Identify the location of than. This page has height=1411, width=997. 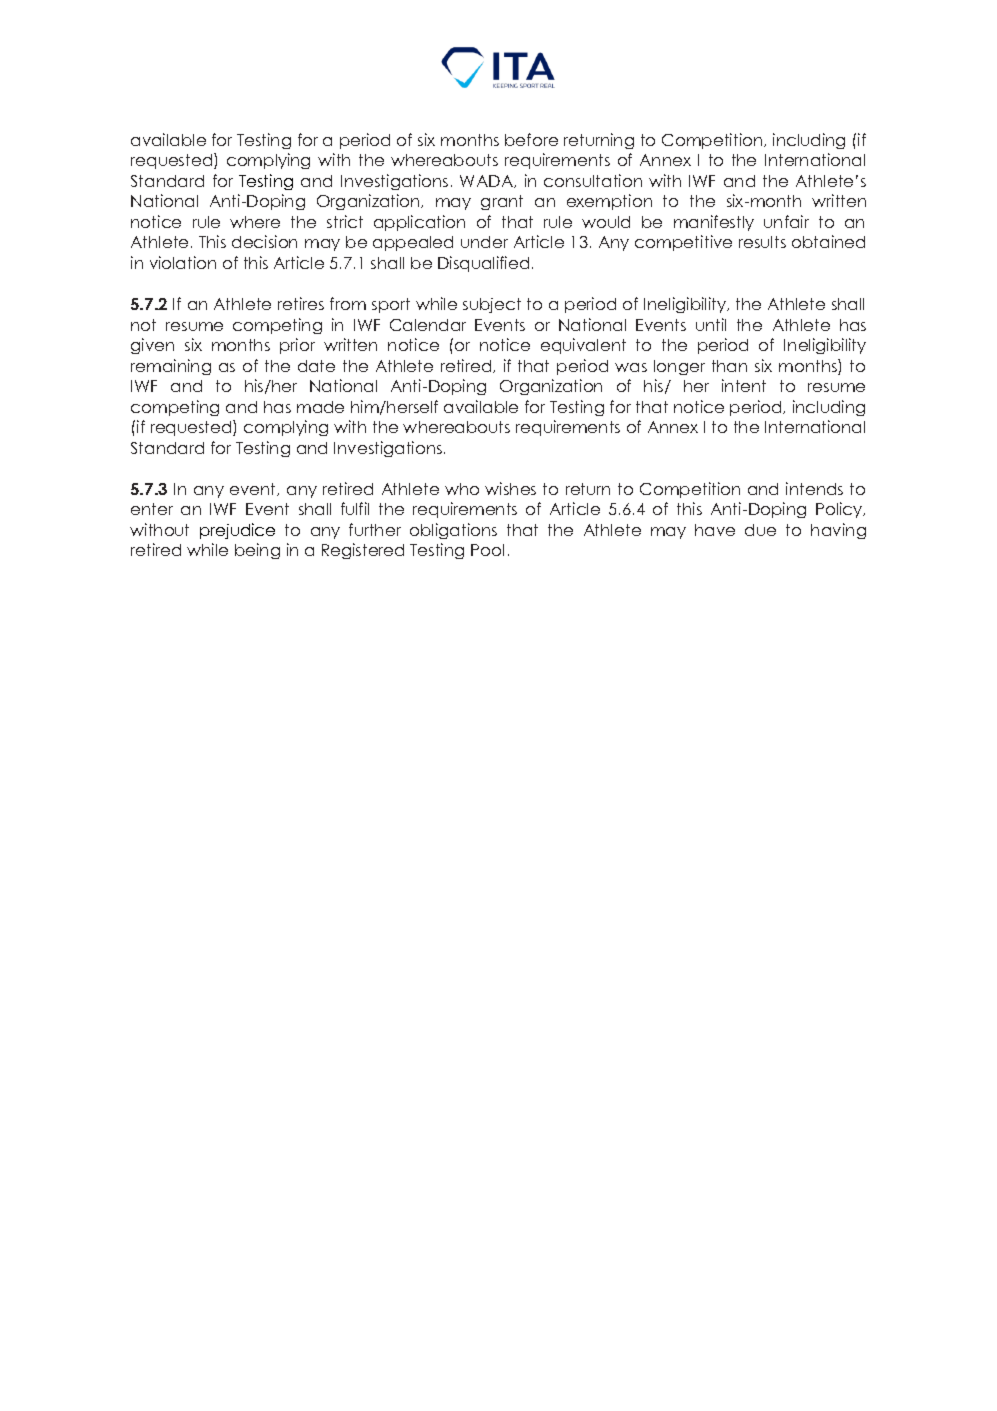
(729, 366).
